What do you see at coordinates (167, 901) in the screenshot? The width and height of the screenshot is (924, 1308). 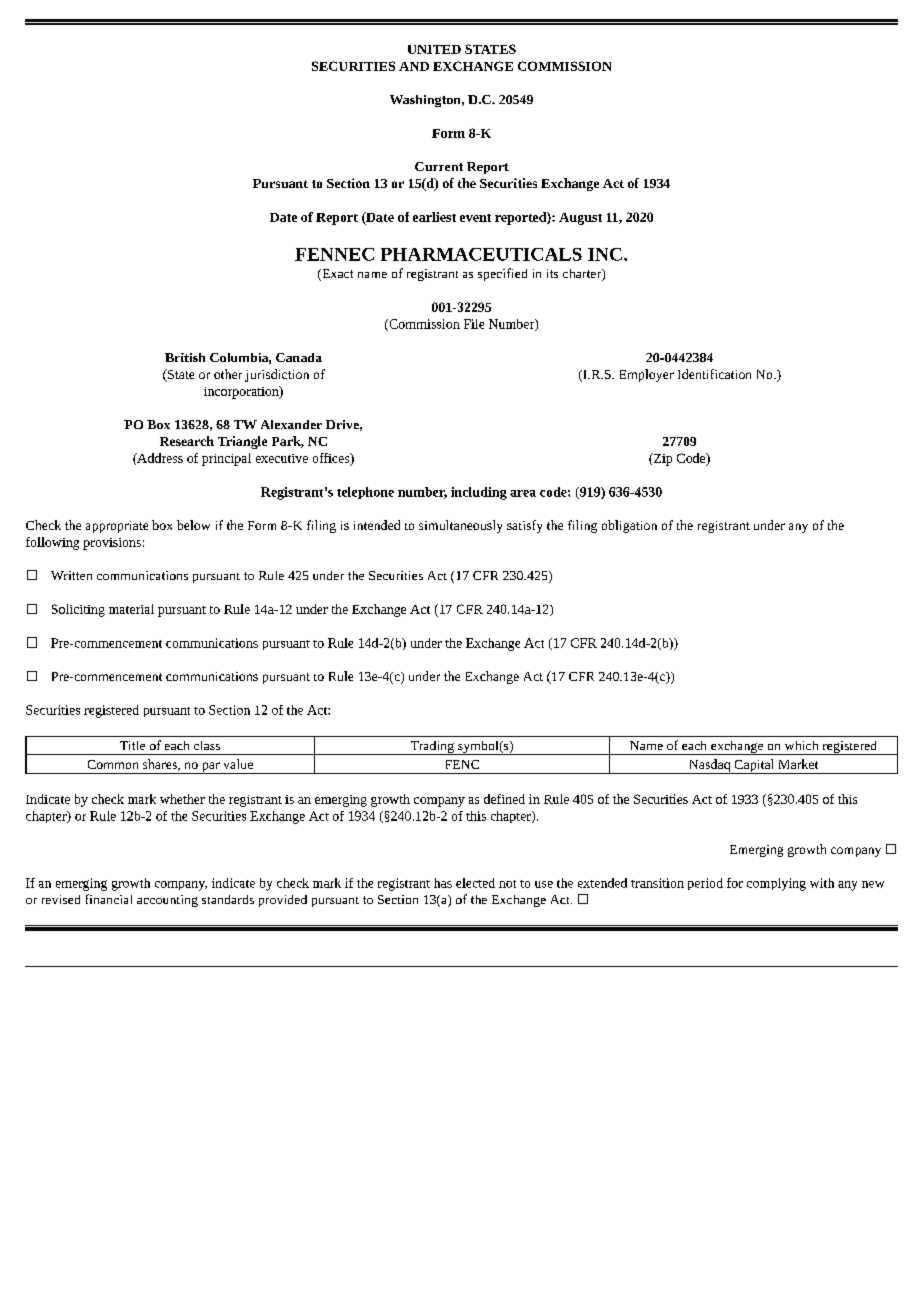 I see `accounting` at bounding box center [167, 901].
